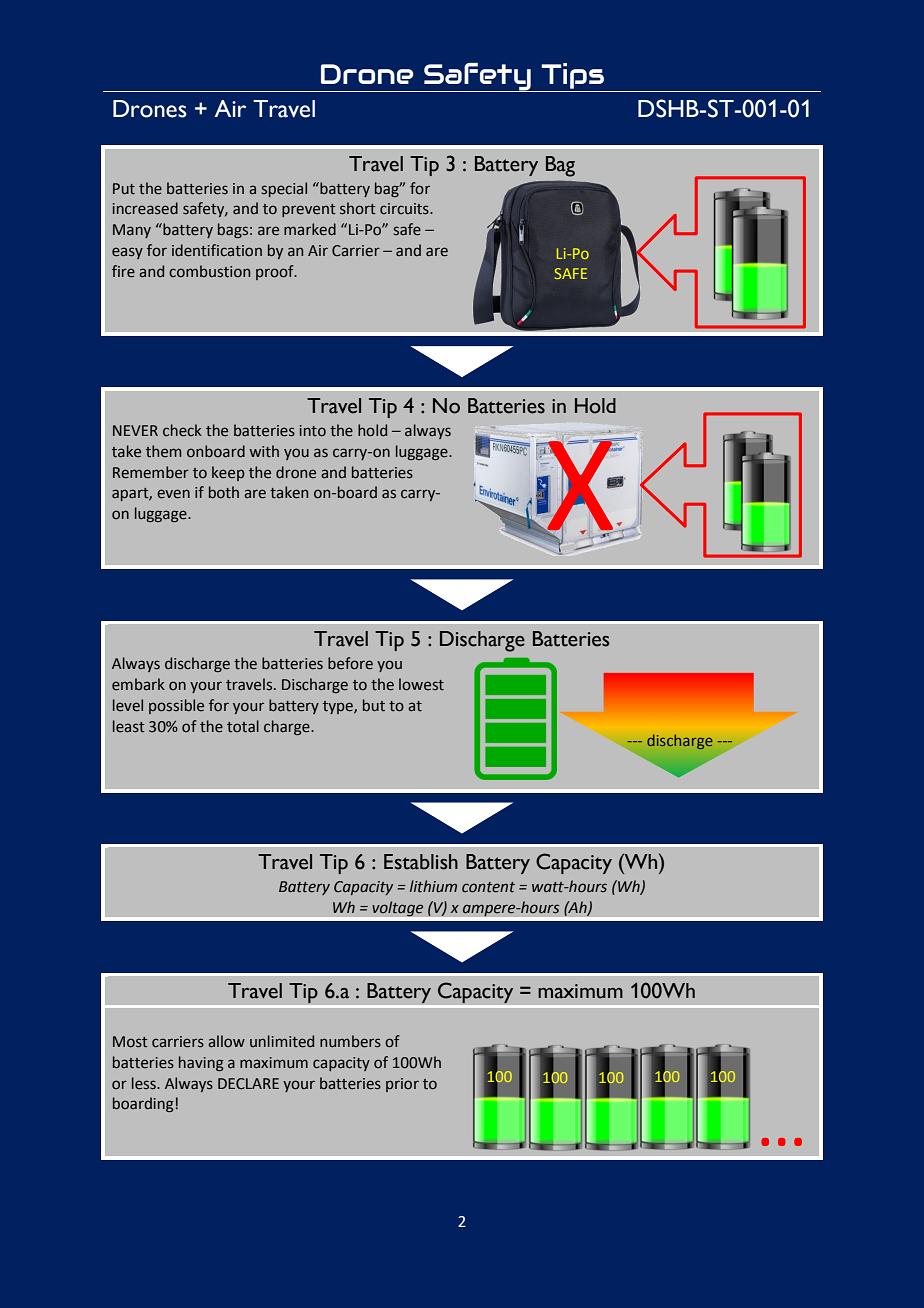 This page has height=1308, width=924. I want to click on short, so click(358, 208).
